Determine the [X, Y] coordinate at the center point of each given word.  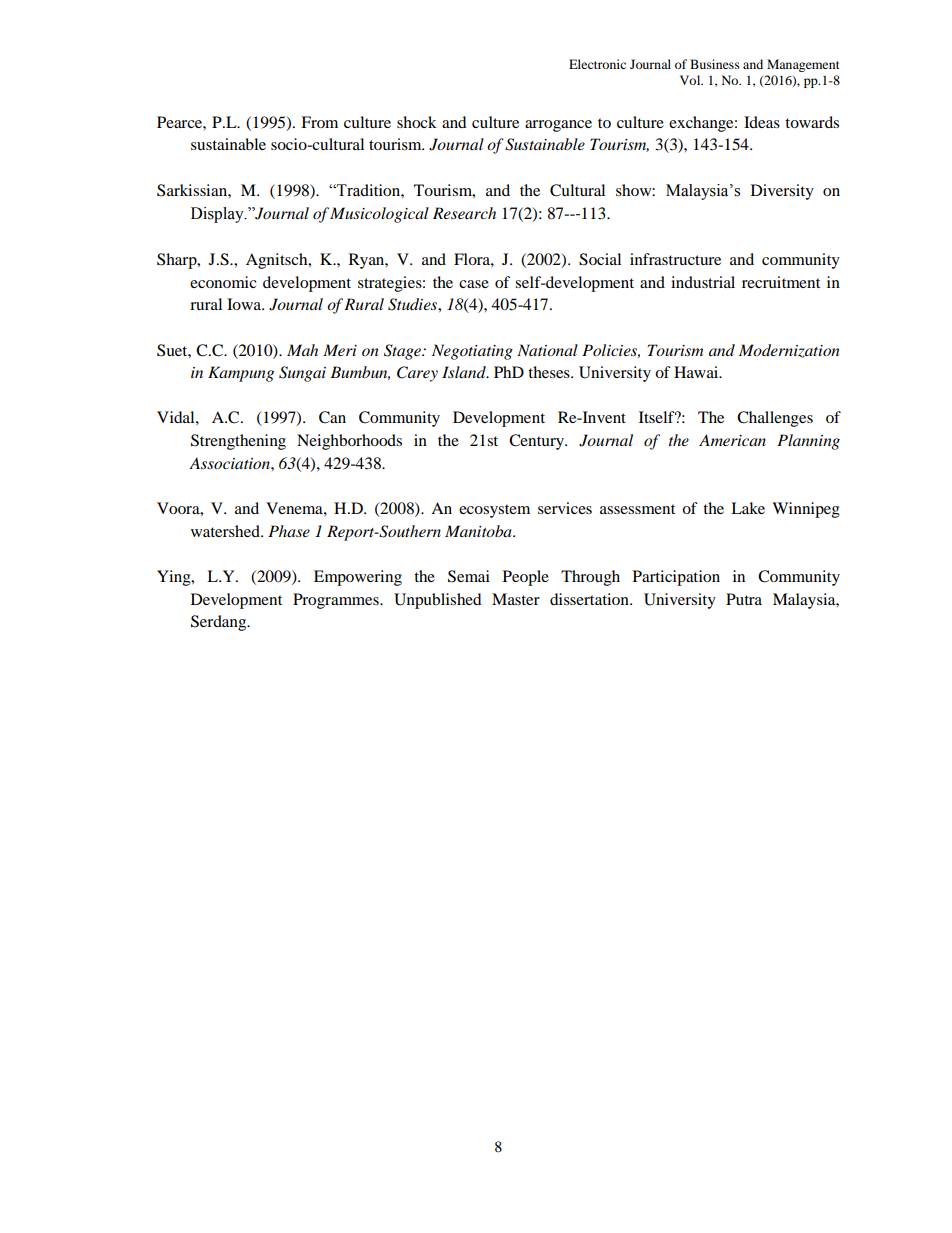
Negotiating [472, 352]
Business [715, 64]
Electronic [597, 64]
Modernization [789, 351]
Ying [175, 578]
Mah [302, 350]
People [526, 578]
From [319, 122]
